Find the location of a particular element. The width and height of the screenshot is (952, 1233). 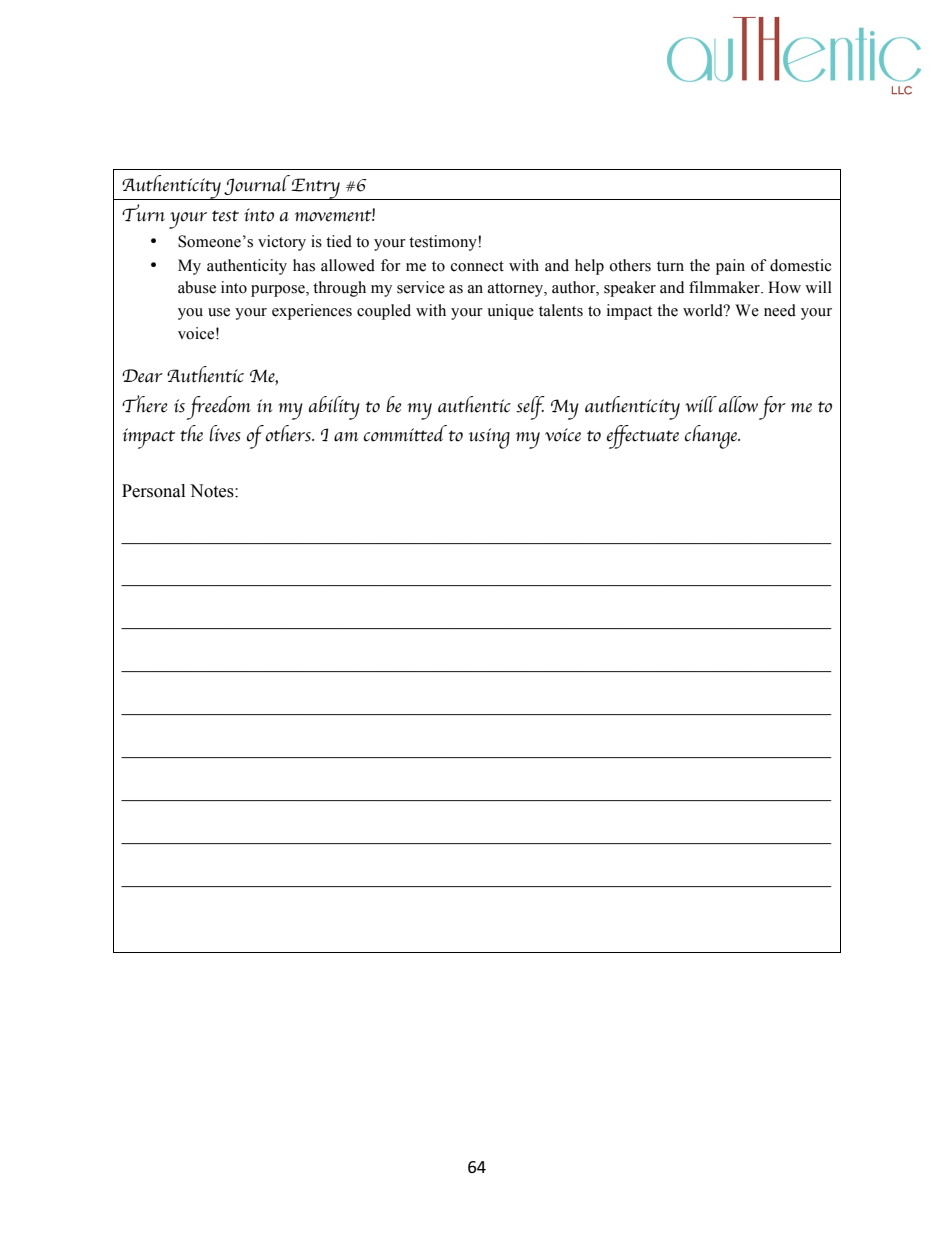

unique is located at coordinates (510, 312).
